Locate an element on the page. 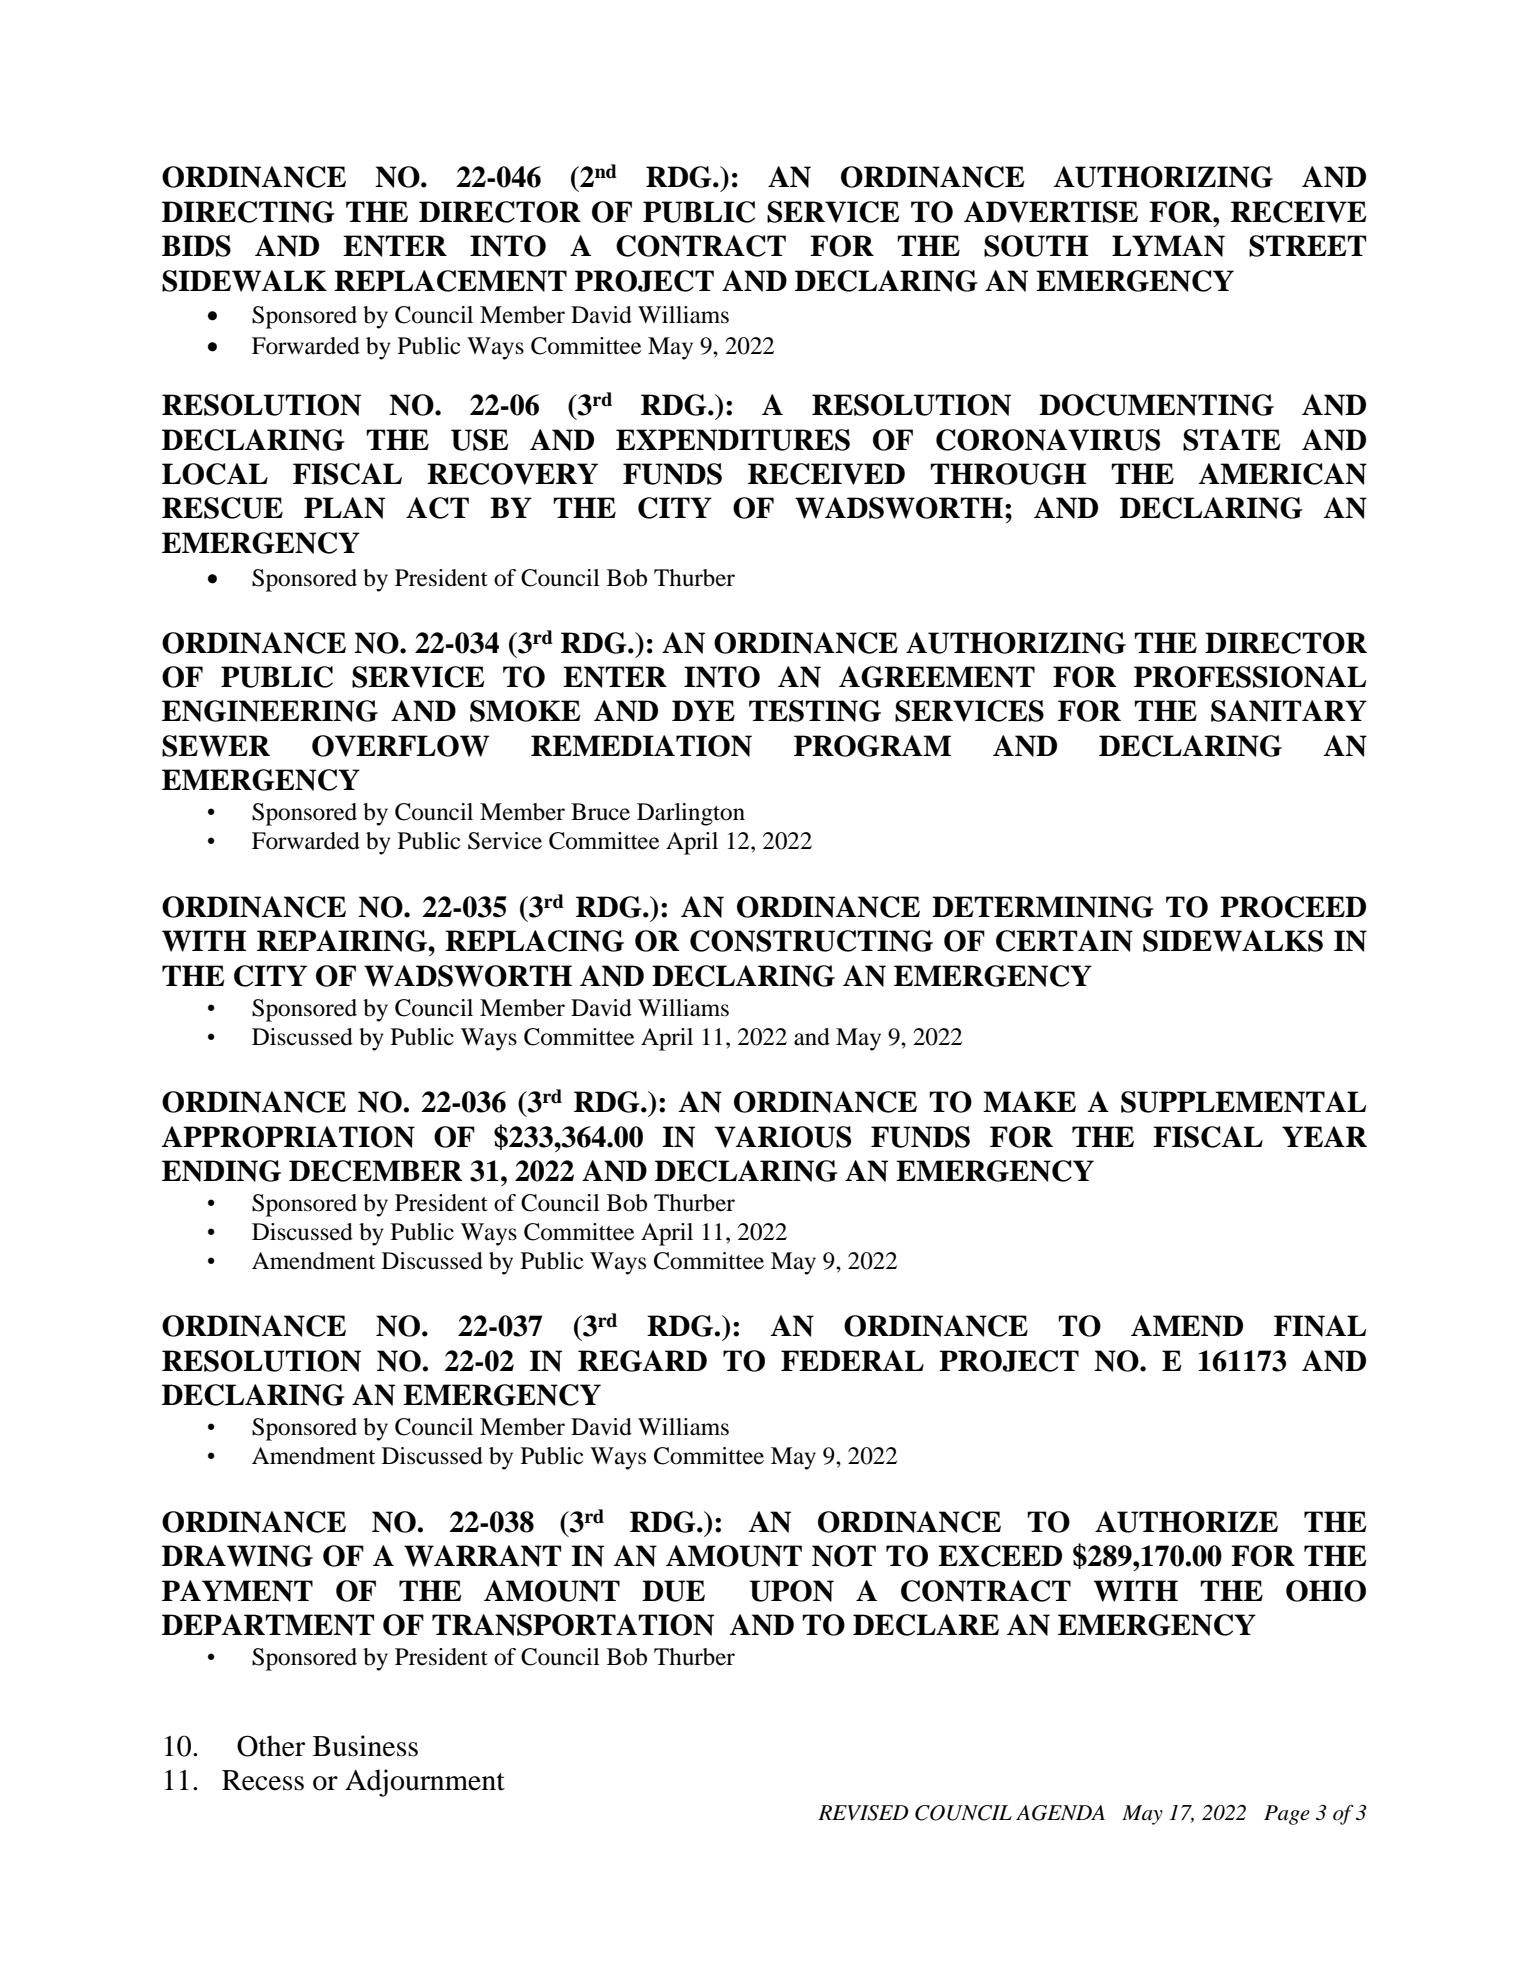 The height and width of the document is (1979, 1529). DECEMBER is located at coordinates (376, 1171).
